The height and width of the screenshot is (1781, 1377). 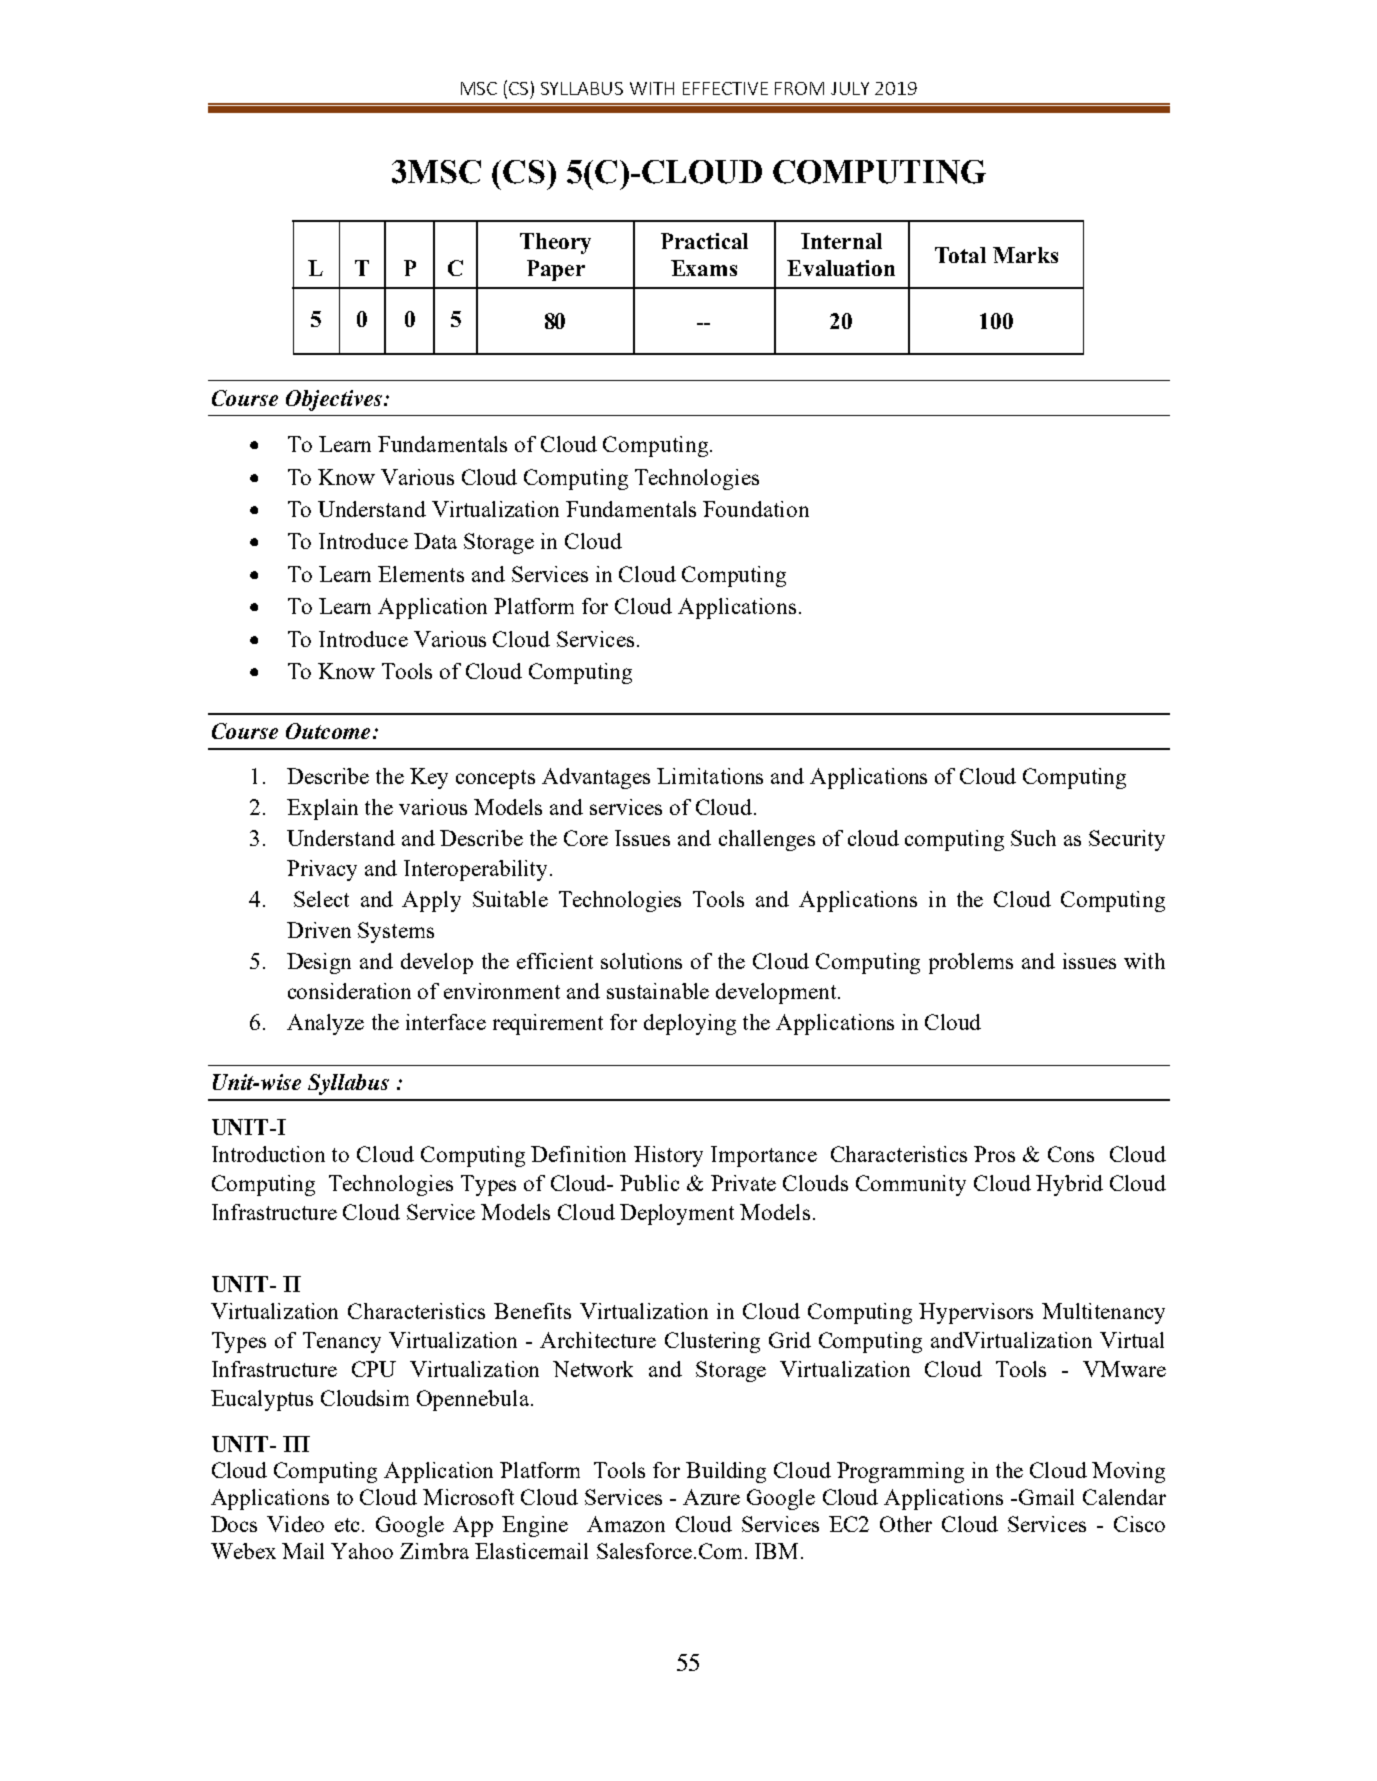 I want to click on etc, so click(x=349, y=1525).
